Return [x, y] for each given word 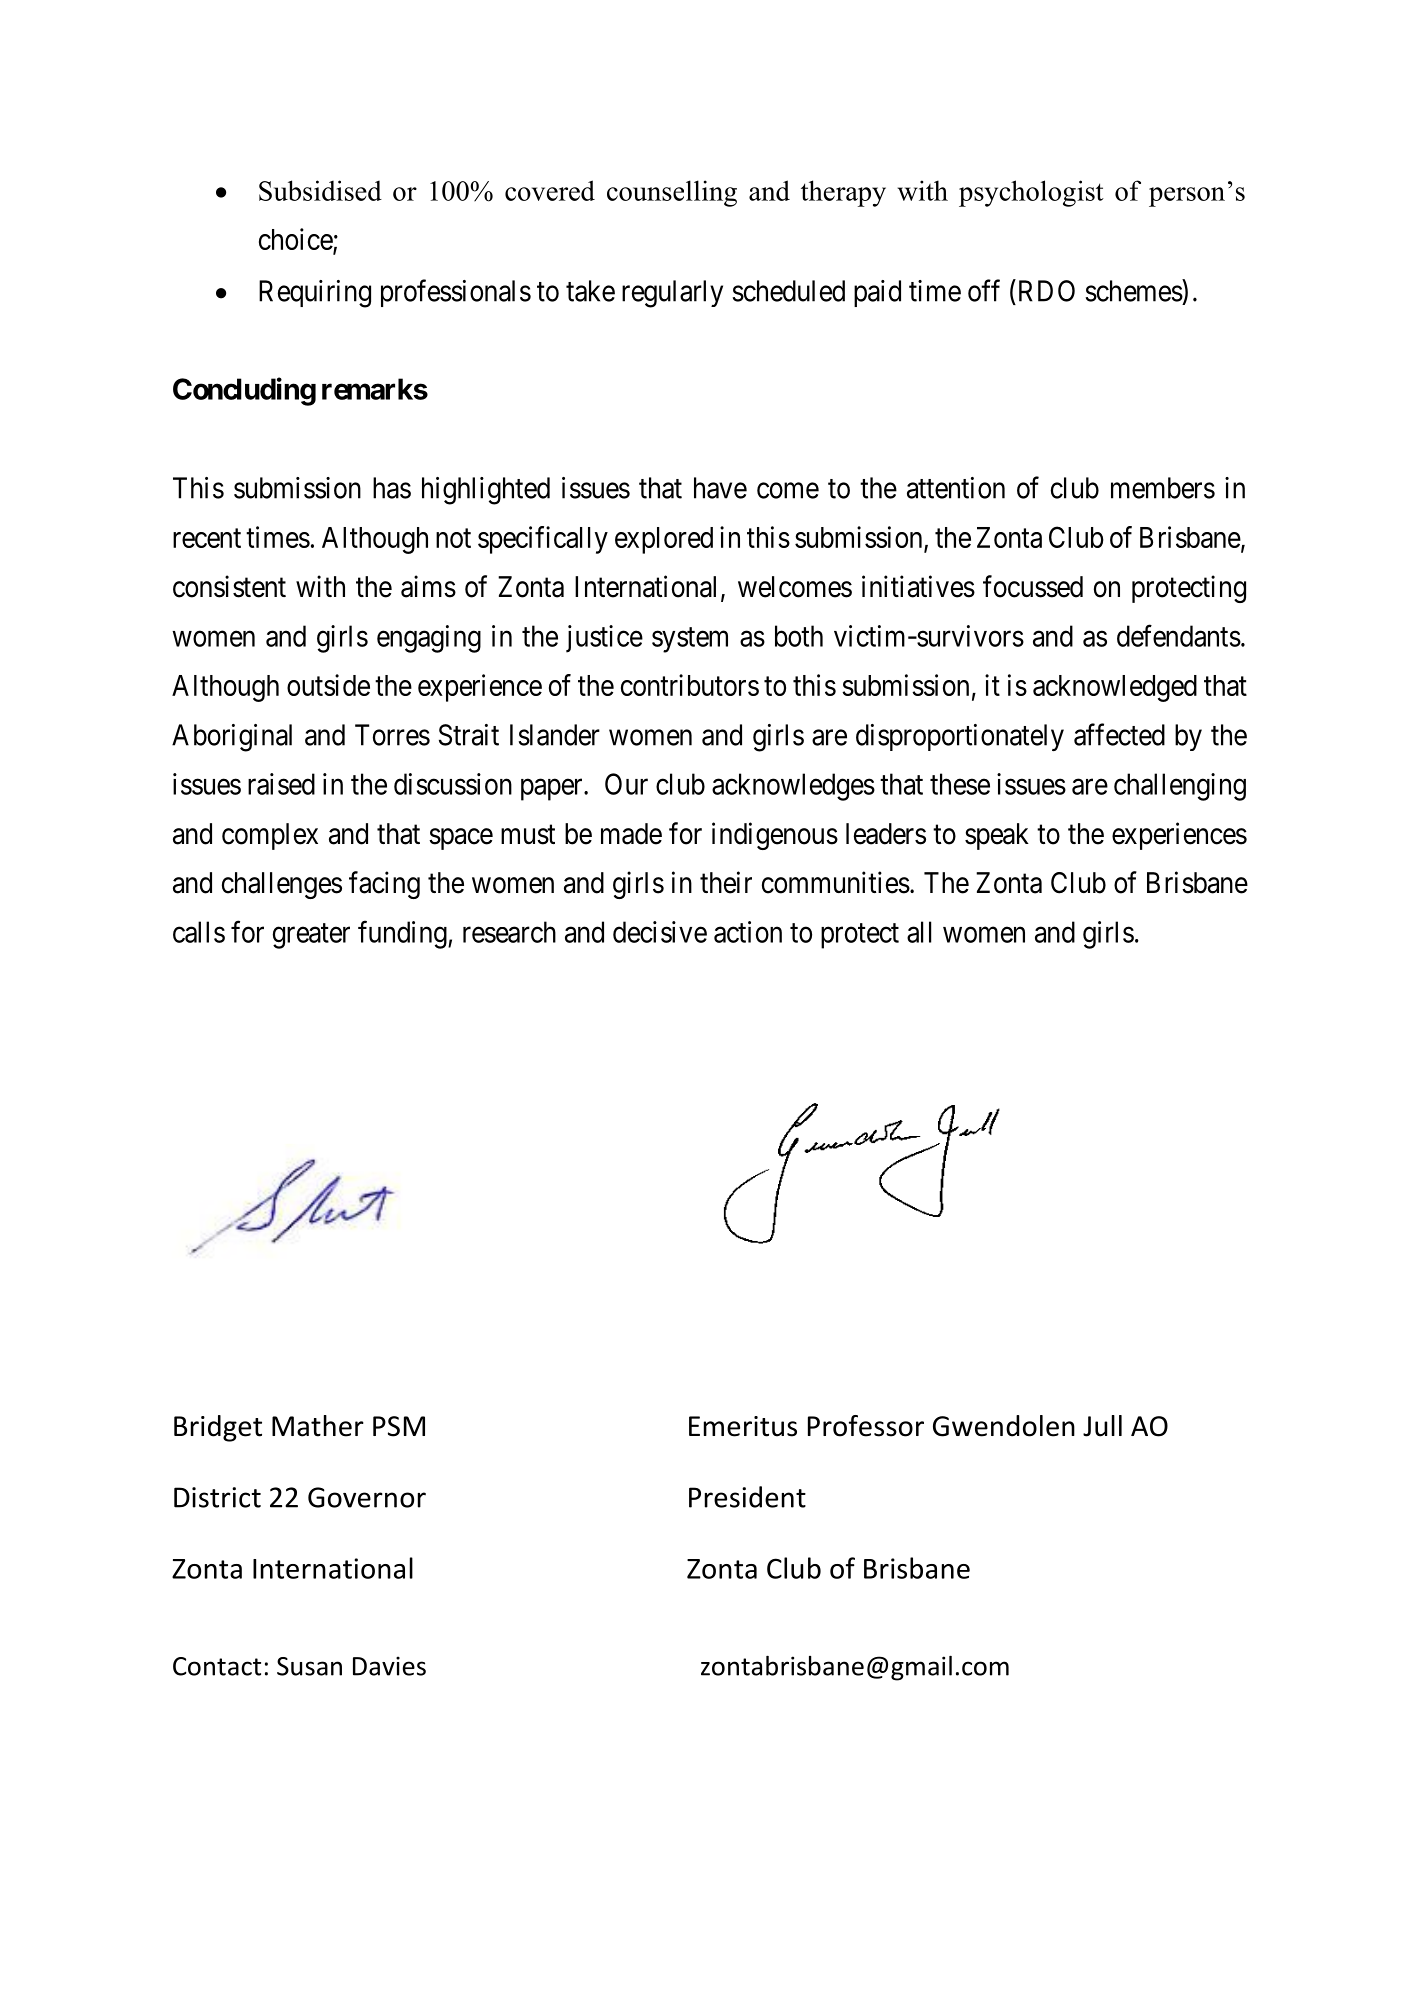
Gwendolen [1004, 1426]
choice [296, 240]
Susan [309, 1666]
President [747, 1497]
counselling [672, 193]
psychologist [1031, 193]
